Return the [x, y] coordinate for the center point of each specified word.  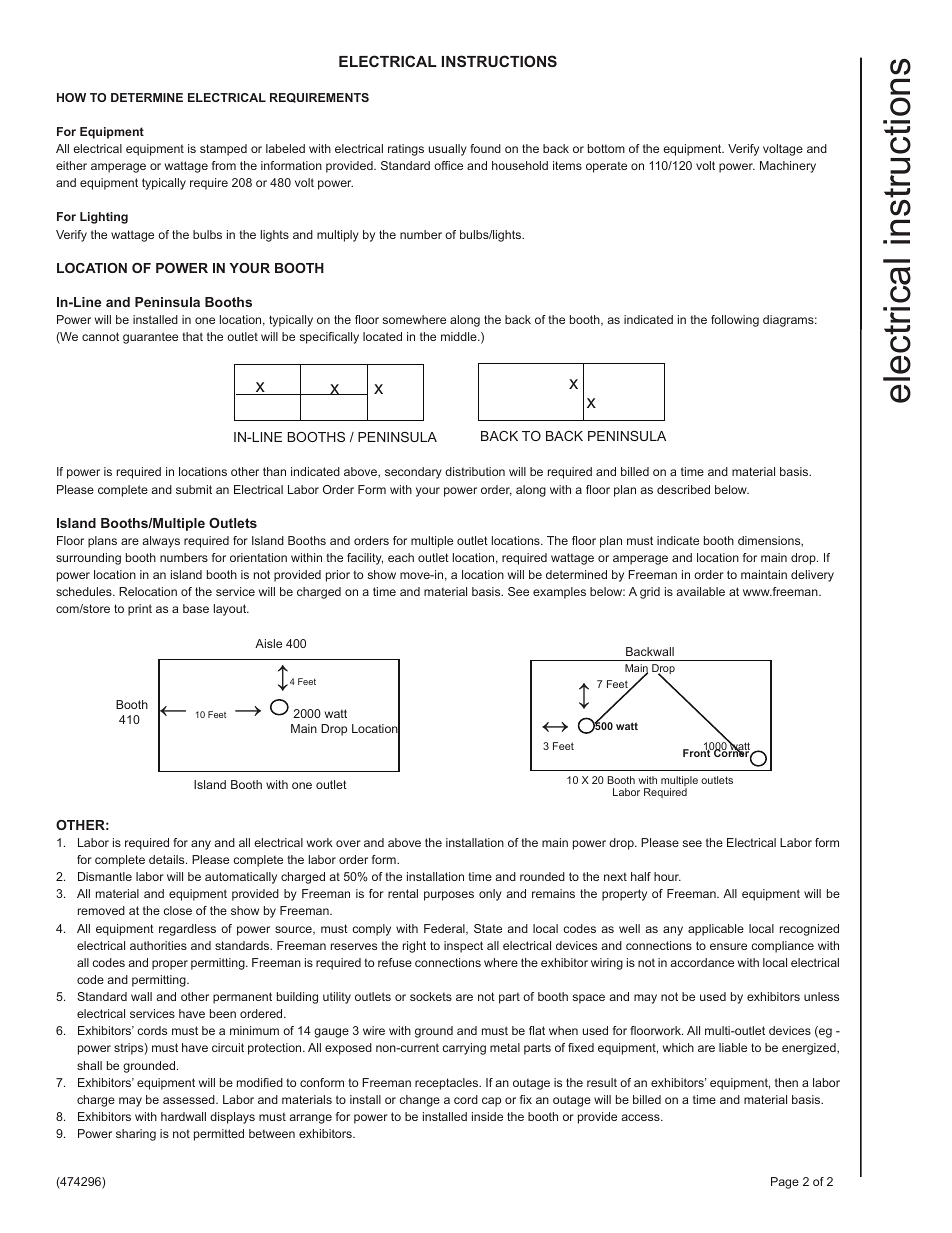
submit [194, 489]
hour [667, 876]
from [224, 165]
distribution [475, 471]
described [683, 489]
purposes [449, 896]
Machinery [788, 167]
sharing [136, 1135]
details [168, 859]
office [448, 165]
